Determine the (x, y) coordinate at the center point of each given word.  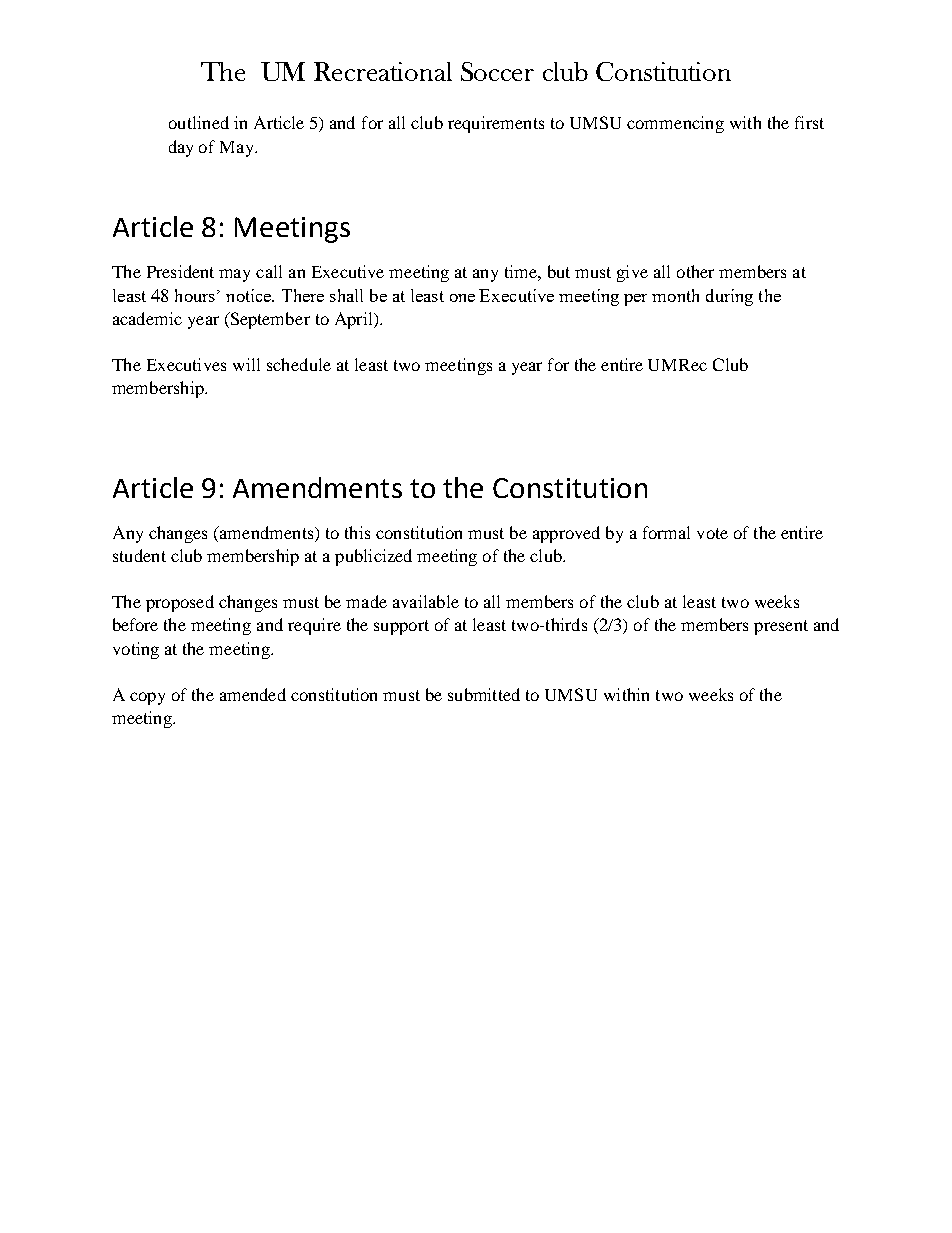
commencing (675, 124)
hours (195, 295)
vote (712, 533)
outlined (199, 122)
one (462, 298)
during (729, 297)
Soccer (497, 71)
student (139, 555)
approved (566, 534)
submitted (484, 694)
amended (253, 694)
